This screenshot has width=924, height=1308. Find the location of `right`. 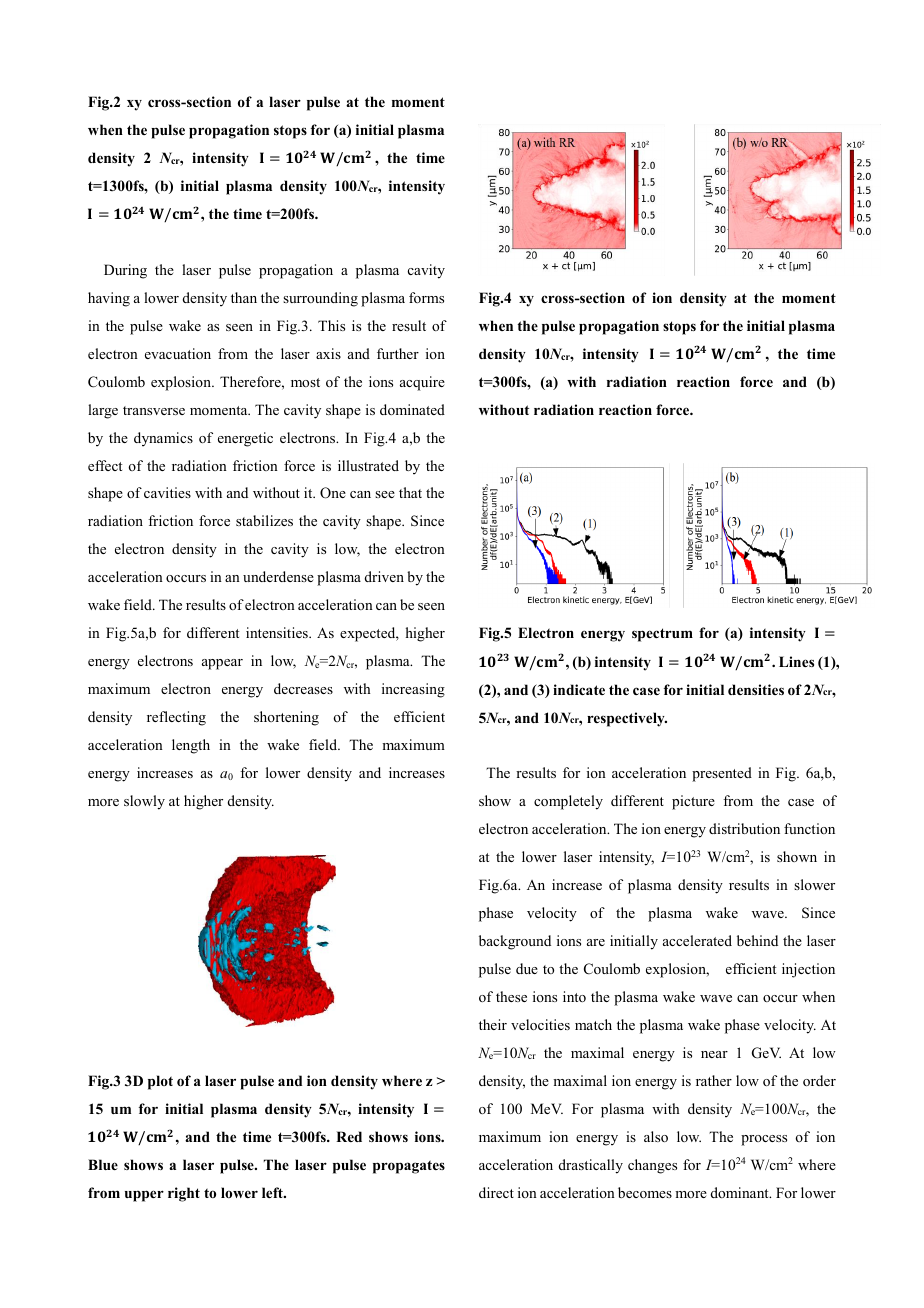

right is located at coordinates (184, 1194).
